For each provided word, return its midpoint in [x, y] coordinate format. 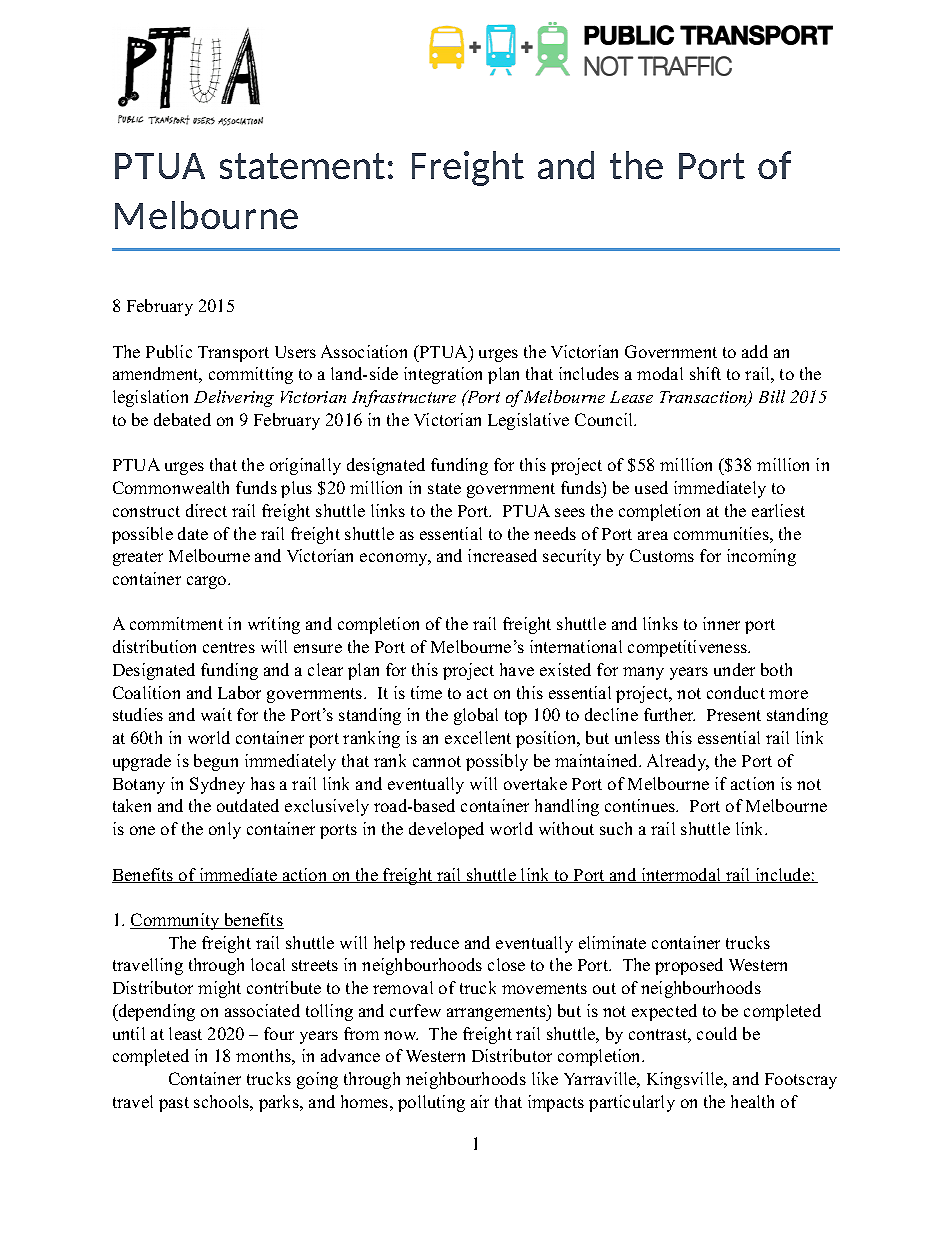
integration [443, 375]
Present [734, 715]
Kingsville [686, 1080]
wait [216, 714]
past [174, 1104]
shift [705, 373]
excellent [478, 737]
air [480, 1101]
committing [251, 375]
